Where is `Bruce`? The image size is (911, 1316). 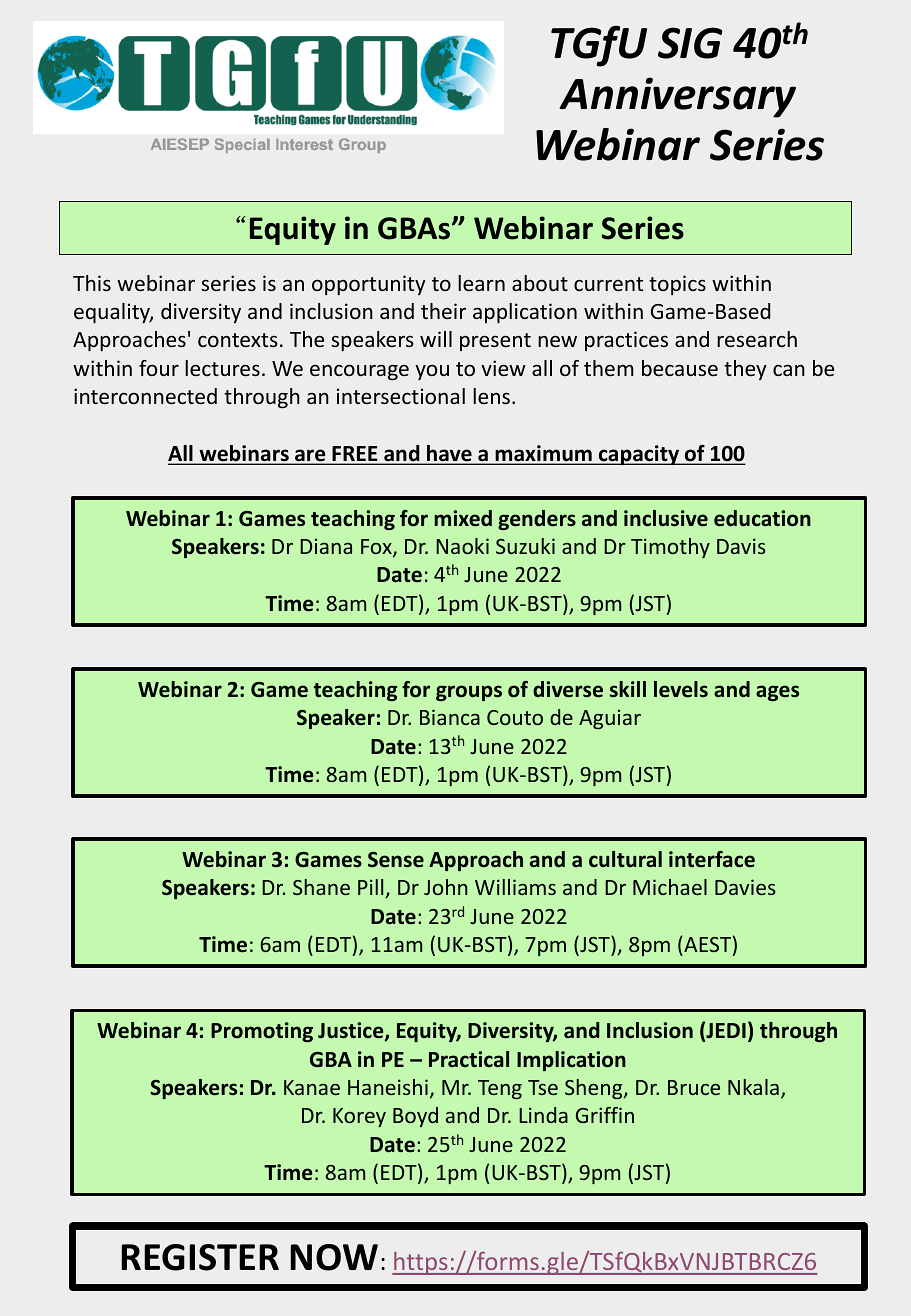 Bruce is located at coordinates (694, 1087).
